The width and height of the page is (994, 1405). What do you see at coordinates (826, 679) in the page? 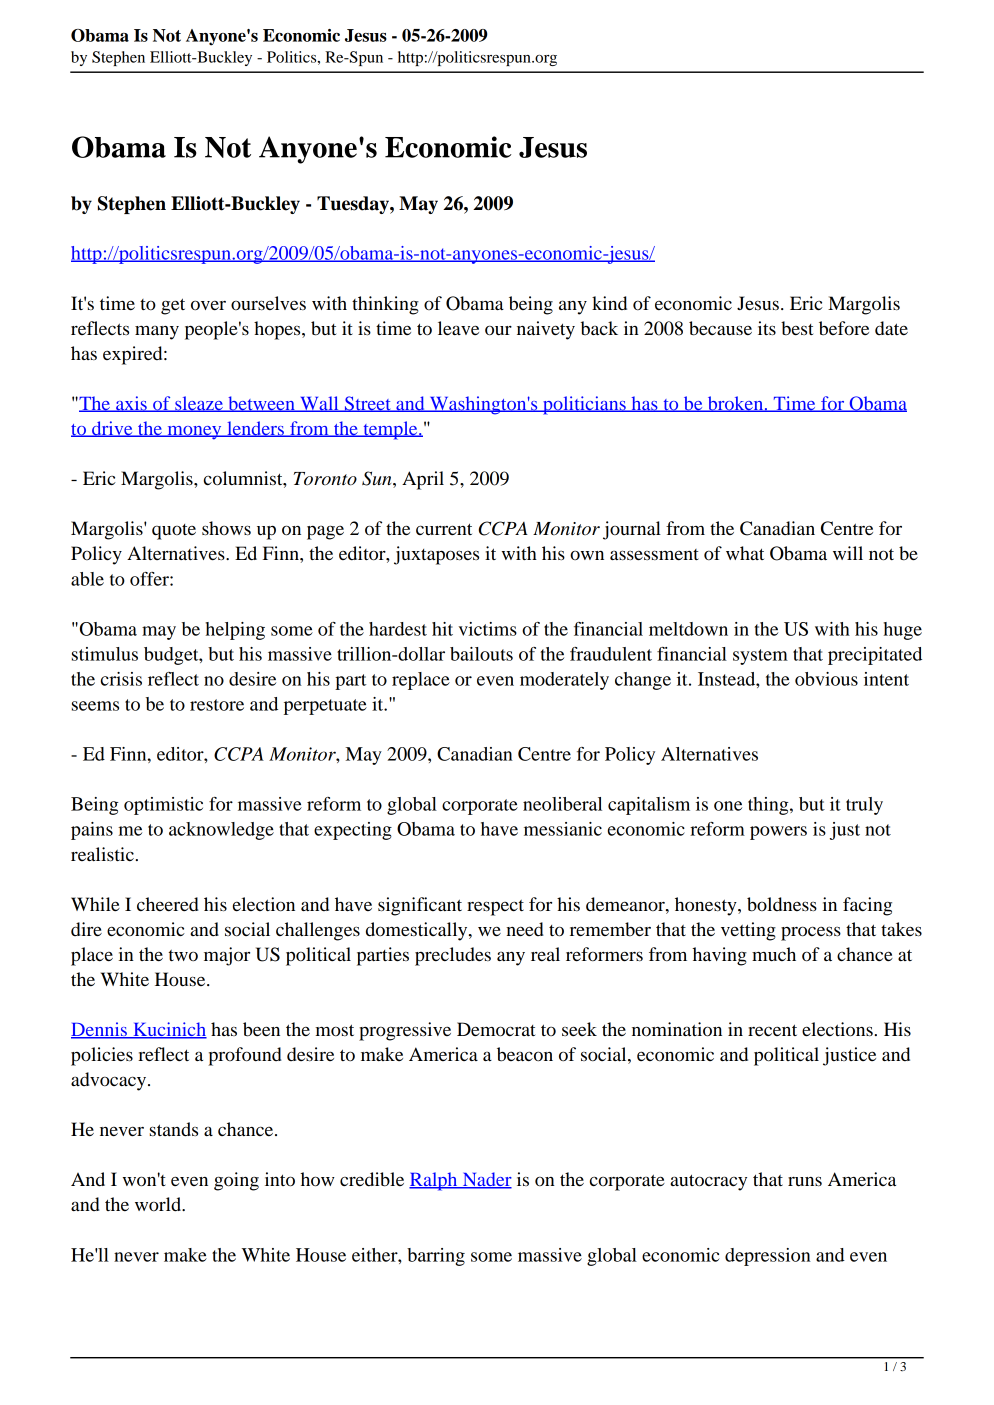
I see `obvious` at bounding box center [826, 679].
